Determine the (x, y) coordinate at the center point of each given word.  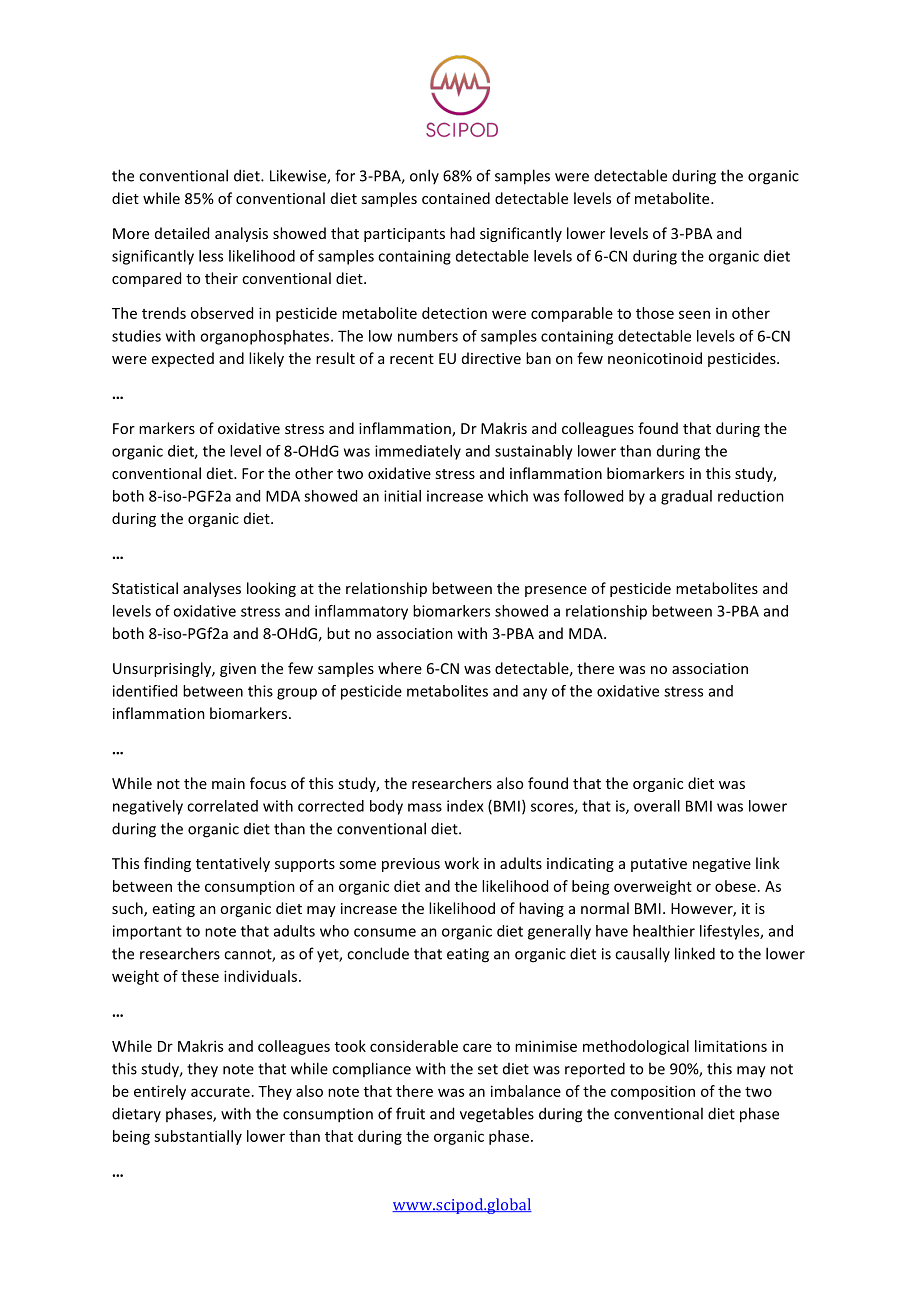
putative (659, 865)
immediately (418, 452)
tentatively (233, 864)
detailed (182, 233)
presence (556, 591)
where (400, 668)
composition (653, 1092)
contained (456, 198)
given (238, 670)
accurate (220, 1092)
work (461, 863)
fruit (410, 1113)
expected (183, 359)
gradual (686, 497)
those (655, 313)
